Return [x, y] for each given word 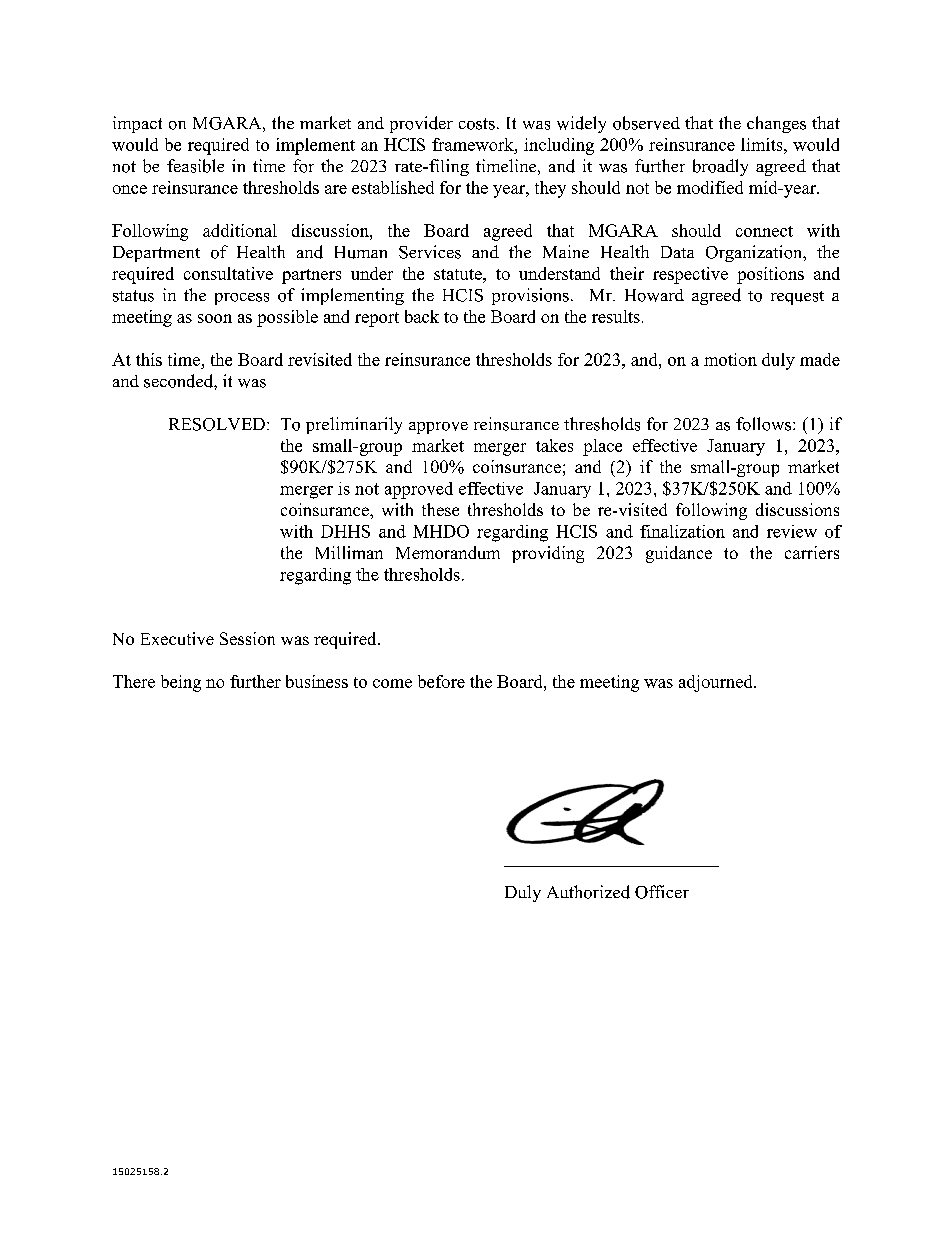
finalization [682, 531]
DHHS [345, 531]
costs [477, 124]
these [440, 509]
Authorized [588, 892]
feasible [195, 166]
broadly [720, 167]
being [181, 683]
